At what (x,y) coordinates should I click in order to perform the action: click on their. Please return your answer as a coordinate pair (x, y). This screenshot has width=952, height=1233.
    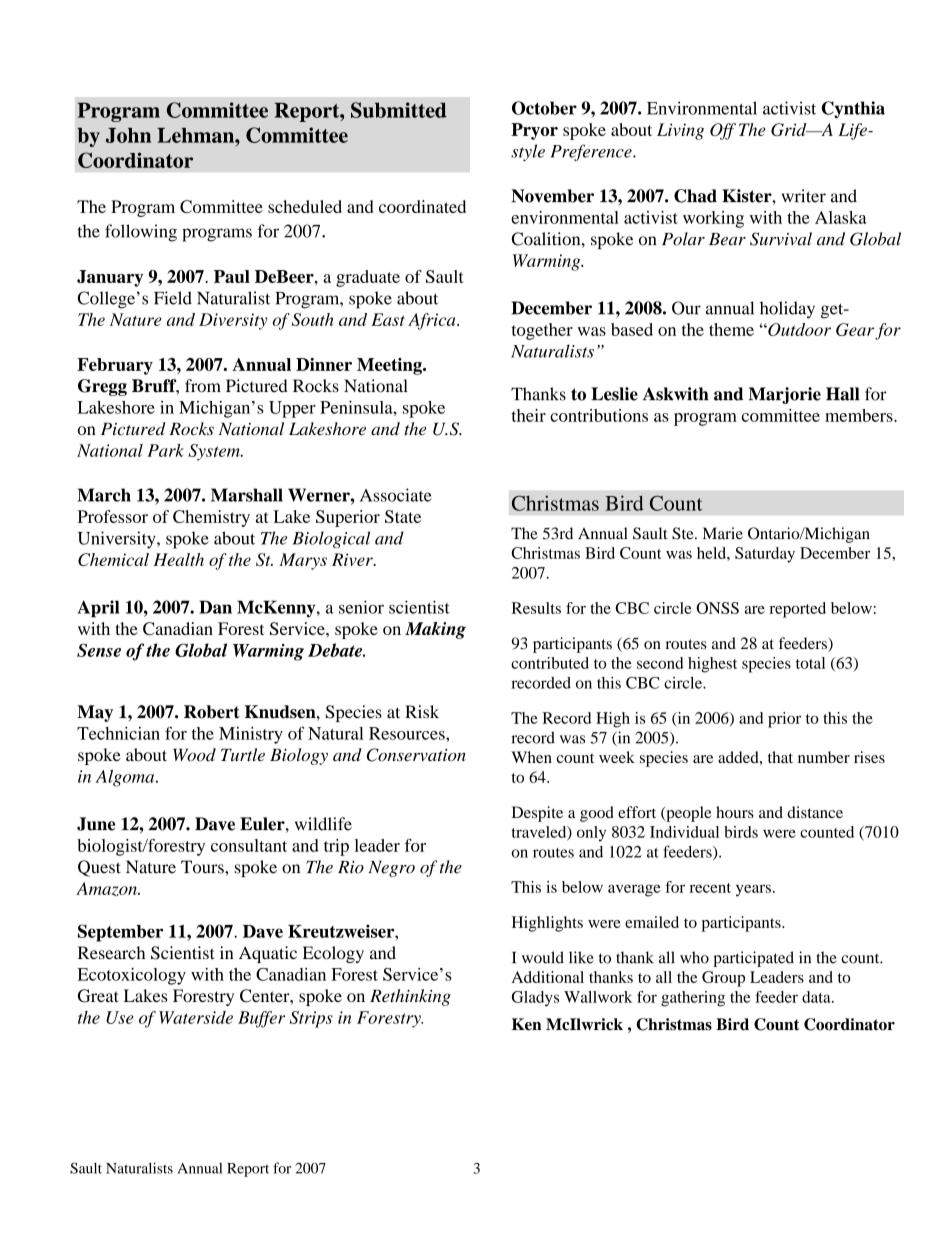
    Looking at the image, I should click on (529, 415).
